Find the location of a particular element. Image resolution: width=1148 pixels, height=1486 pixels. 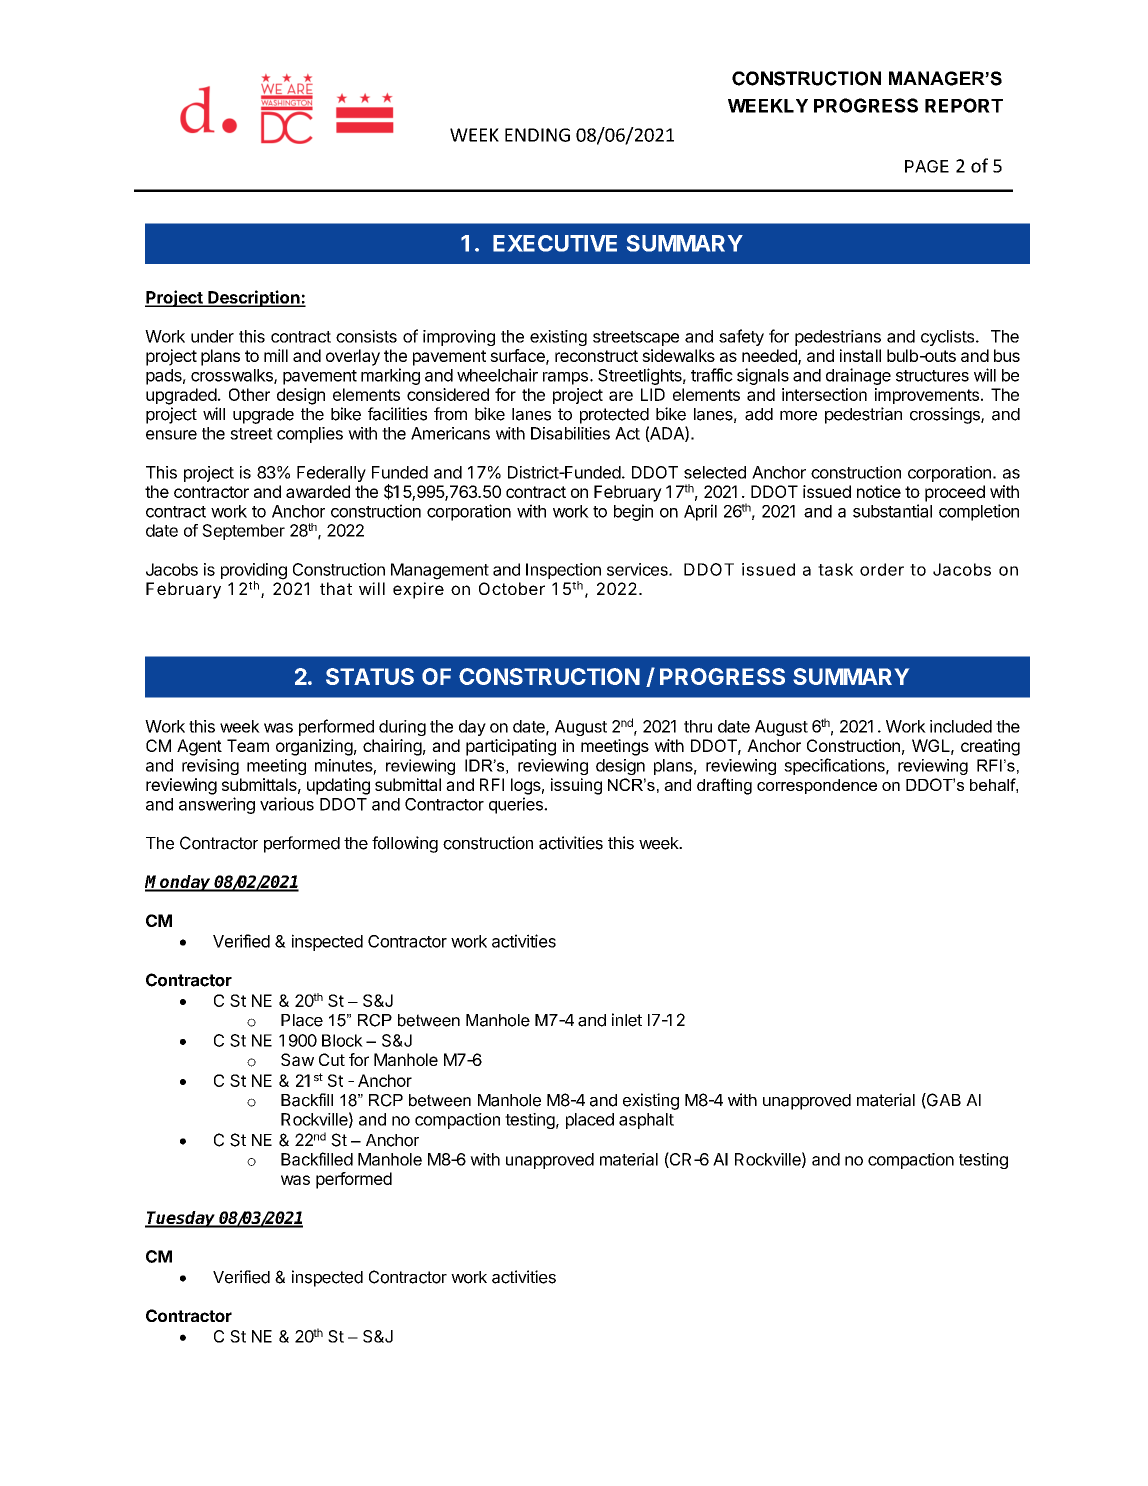

notice is located at coordinates (879, 491).
